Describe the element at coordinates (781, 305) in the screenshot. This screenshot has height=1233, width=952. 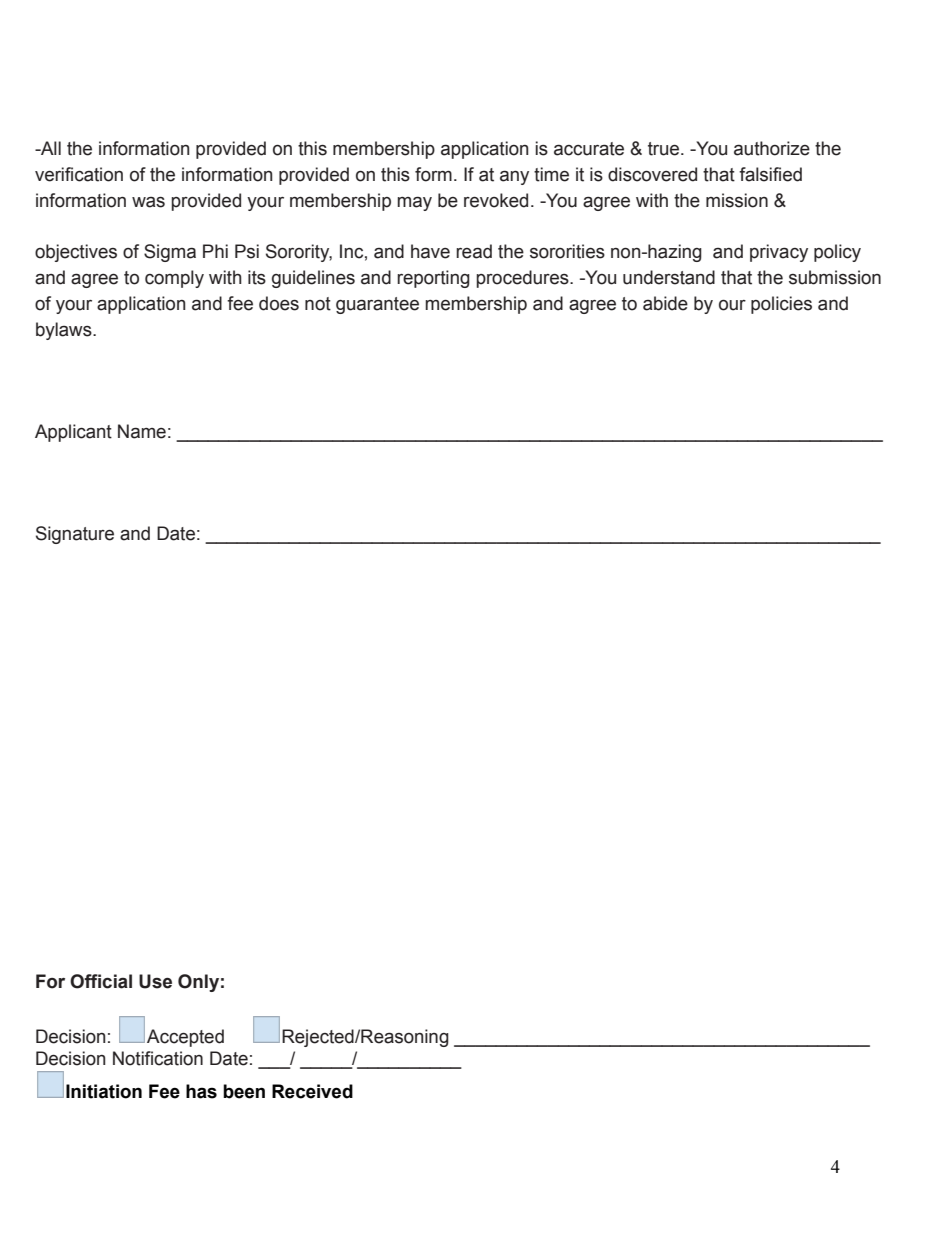
I see `policies` at that location.
